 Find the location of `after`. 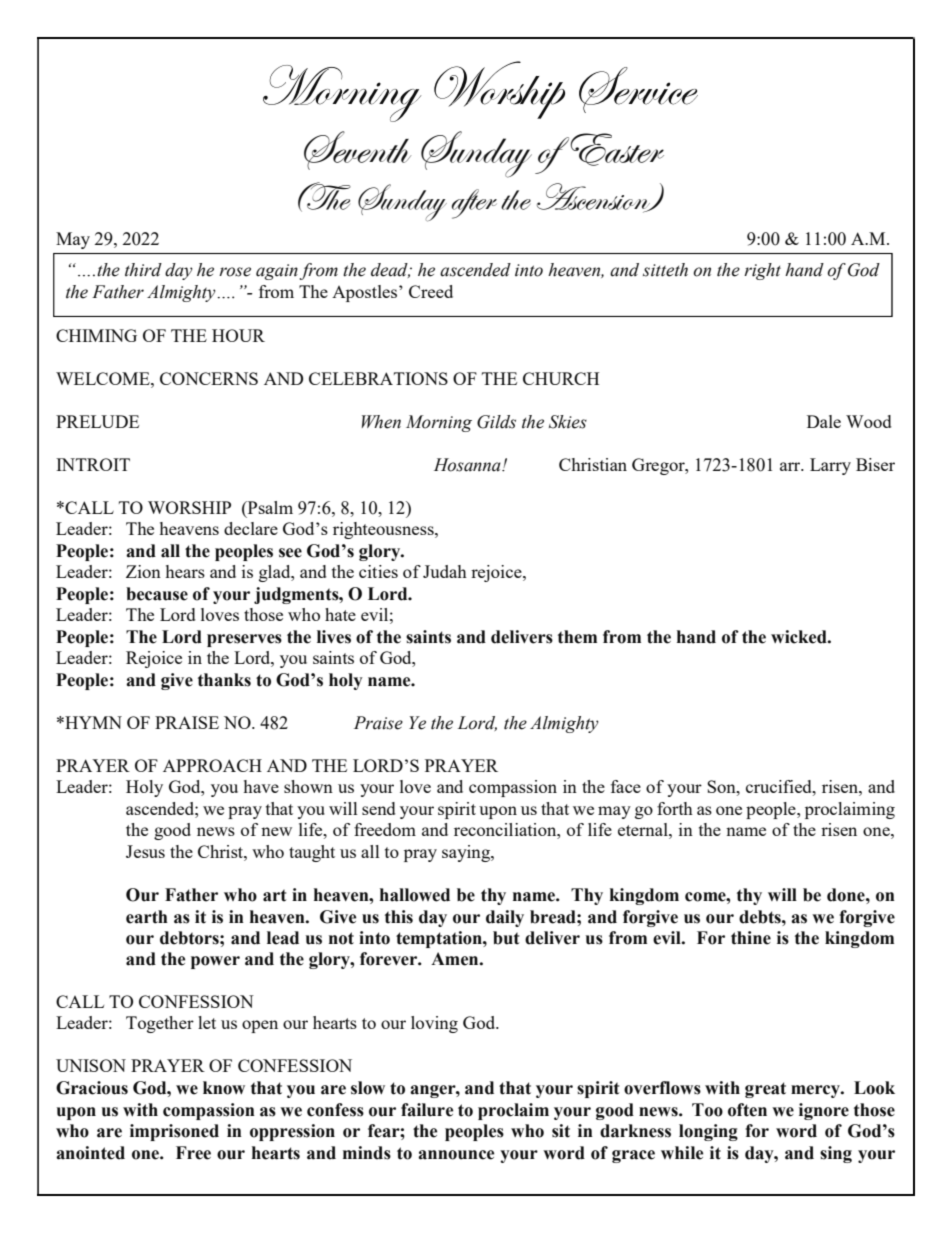

after is located at coordinates (474, 204).
